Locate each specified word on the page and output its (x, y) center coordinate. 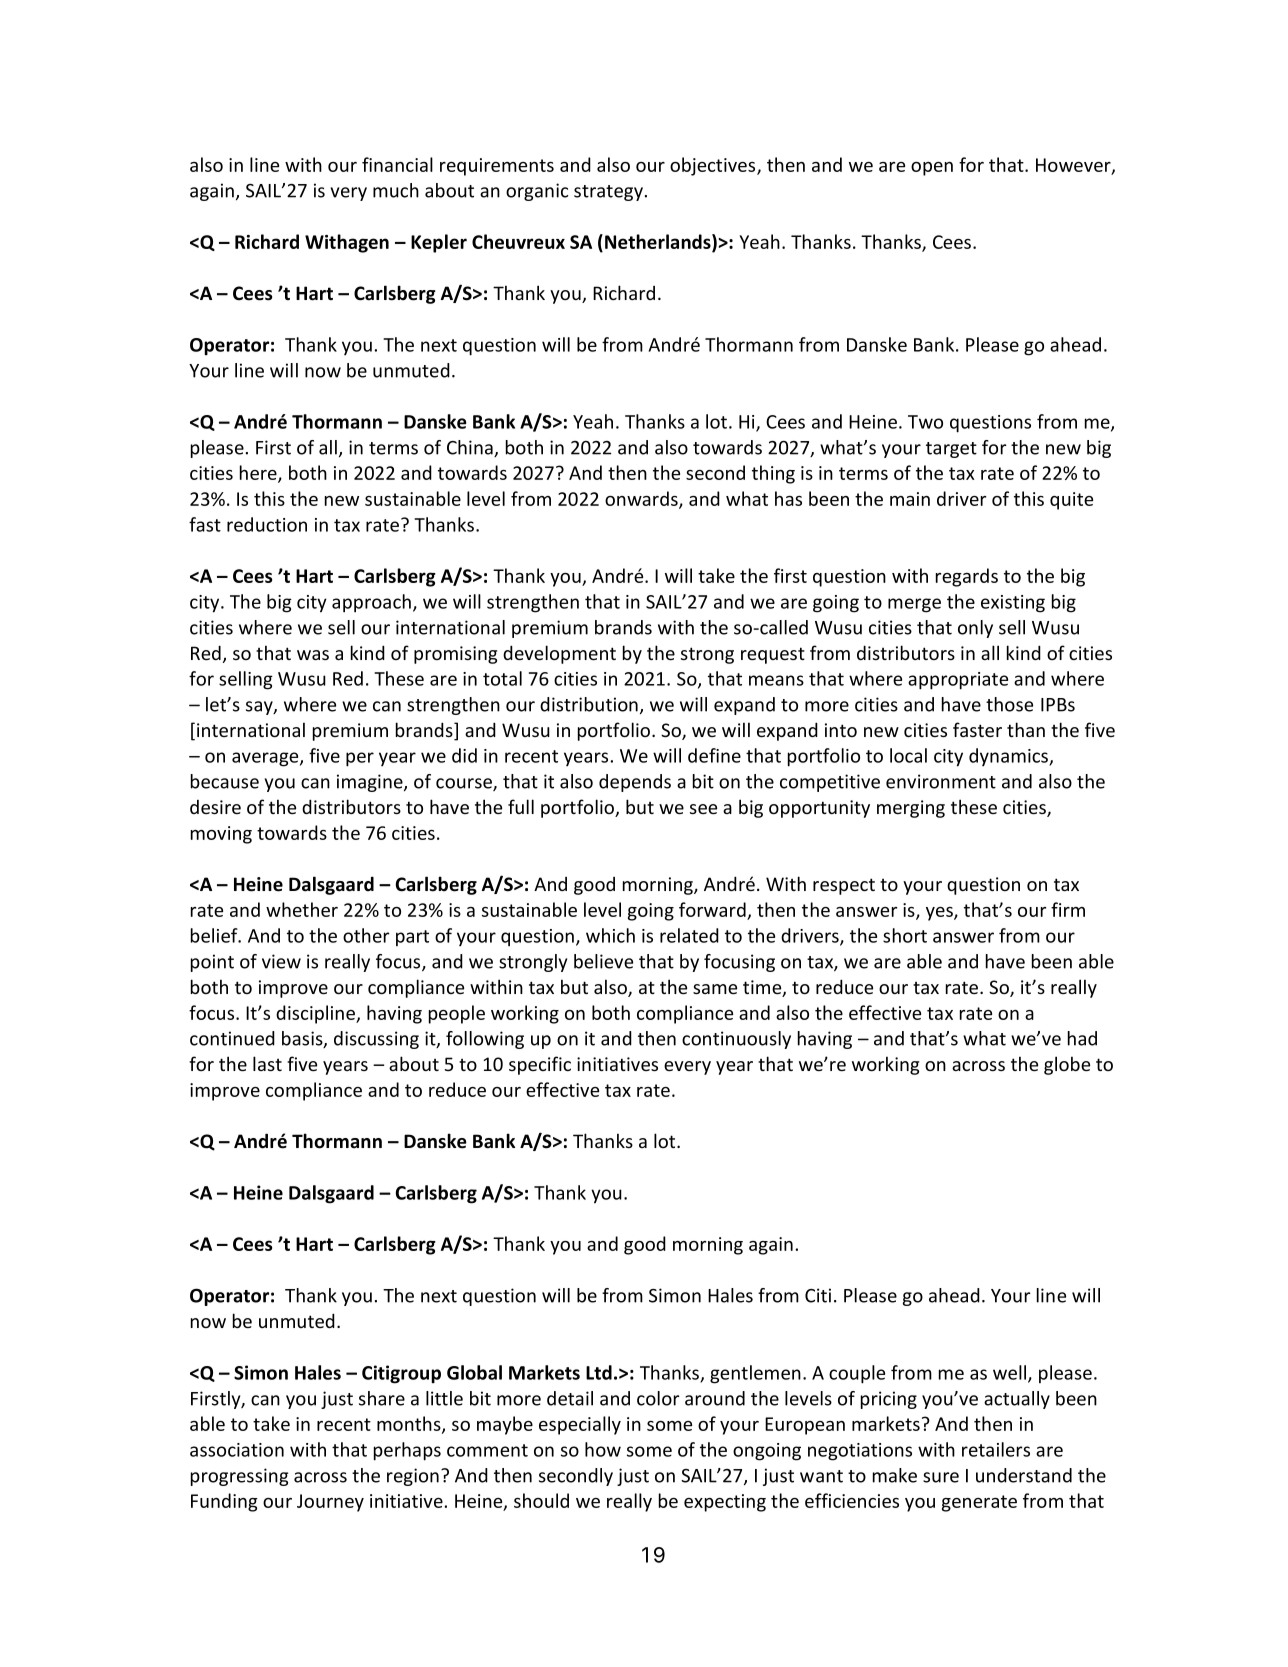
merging (911, 809)
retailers (996, 1449)
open (932, 169)
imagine (371, 783)
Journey (330, 1503)
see (703, 809)
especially (580, 1425)
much (396, 190)
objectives (714, 166)
